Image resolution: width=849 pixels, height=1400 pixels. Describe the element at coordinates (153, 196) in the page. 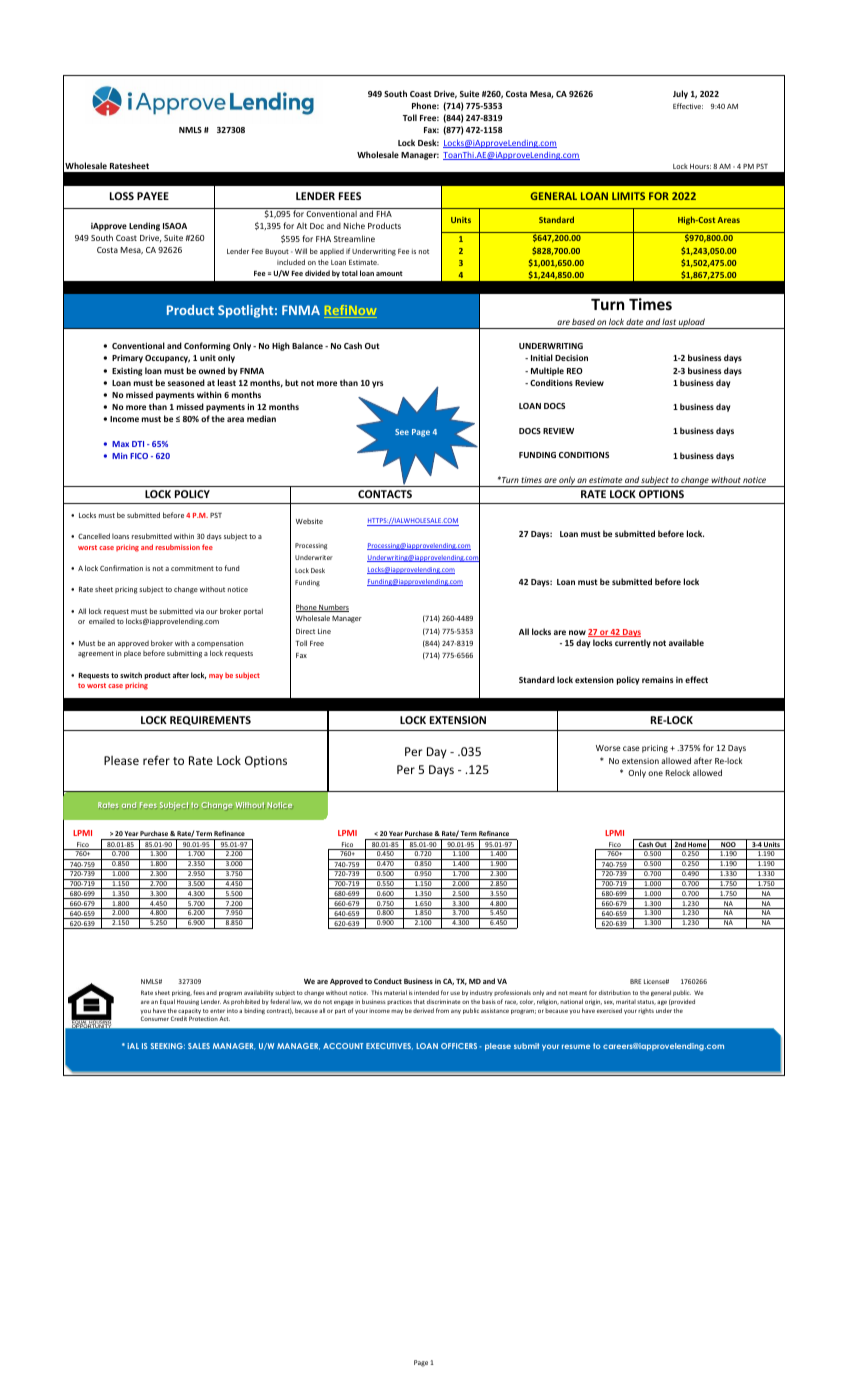

I see `PAYEE` at that location.
